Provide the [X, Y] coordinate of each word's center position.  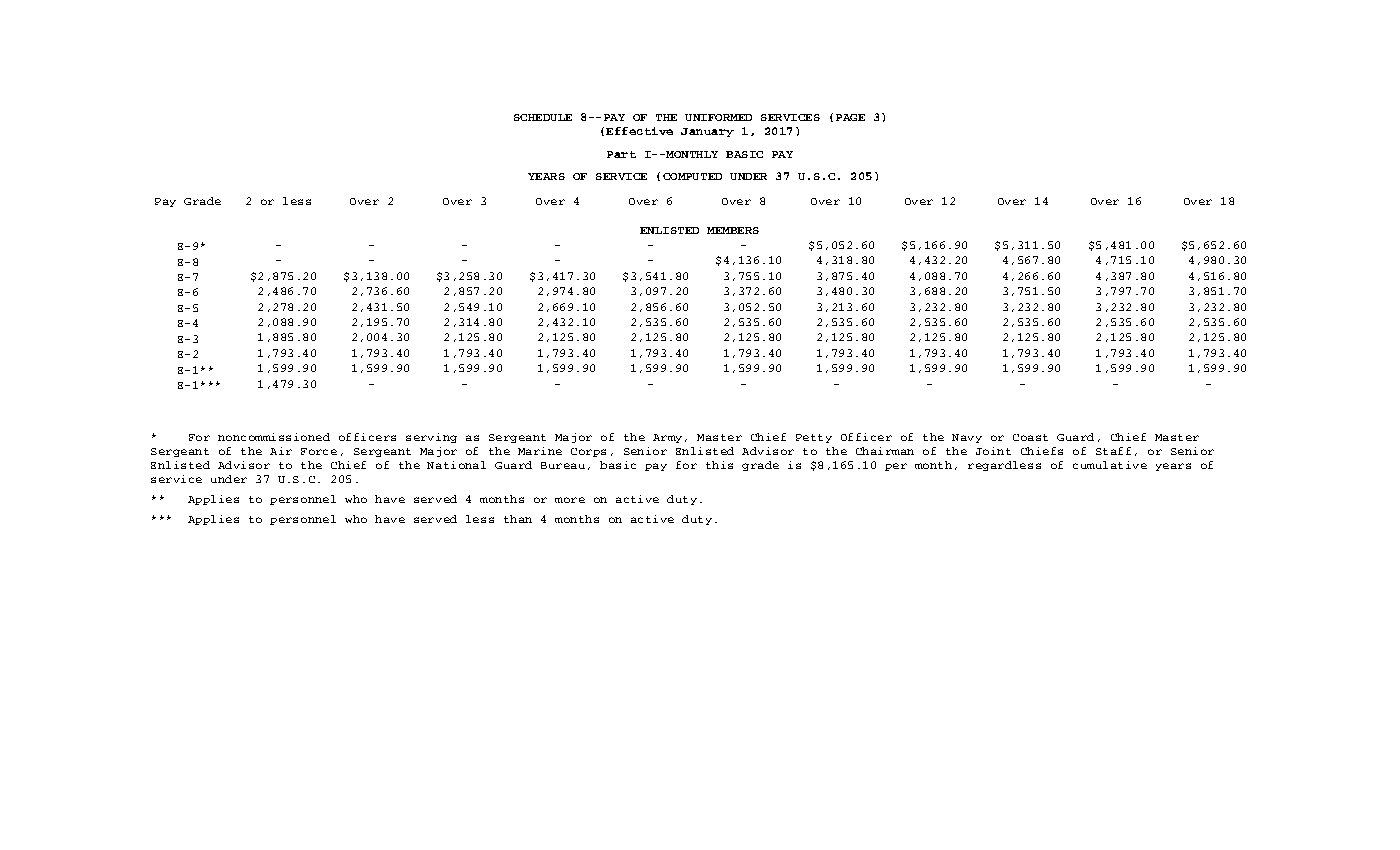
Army [667, 438]
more [570, 500]
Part [621, 154]
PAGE [850, 117]
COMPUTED [692, 176]
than [518, 519]
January [707, 132]
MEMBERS [733, 230]
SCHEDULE [543, 117]
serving [431, 438]
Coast [1030, 437]
